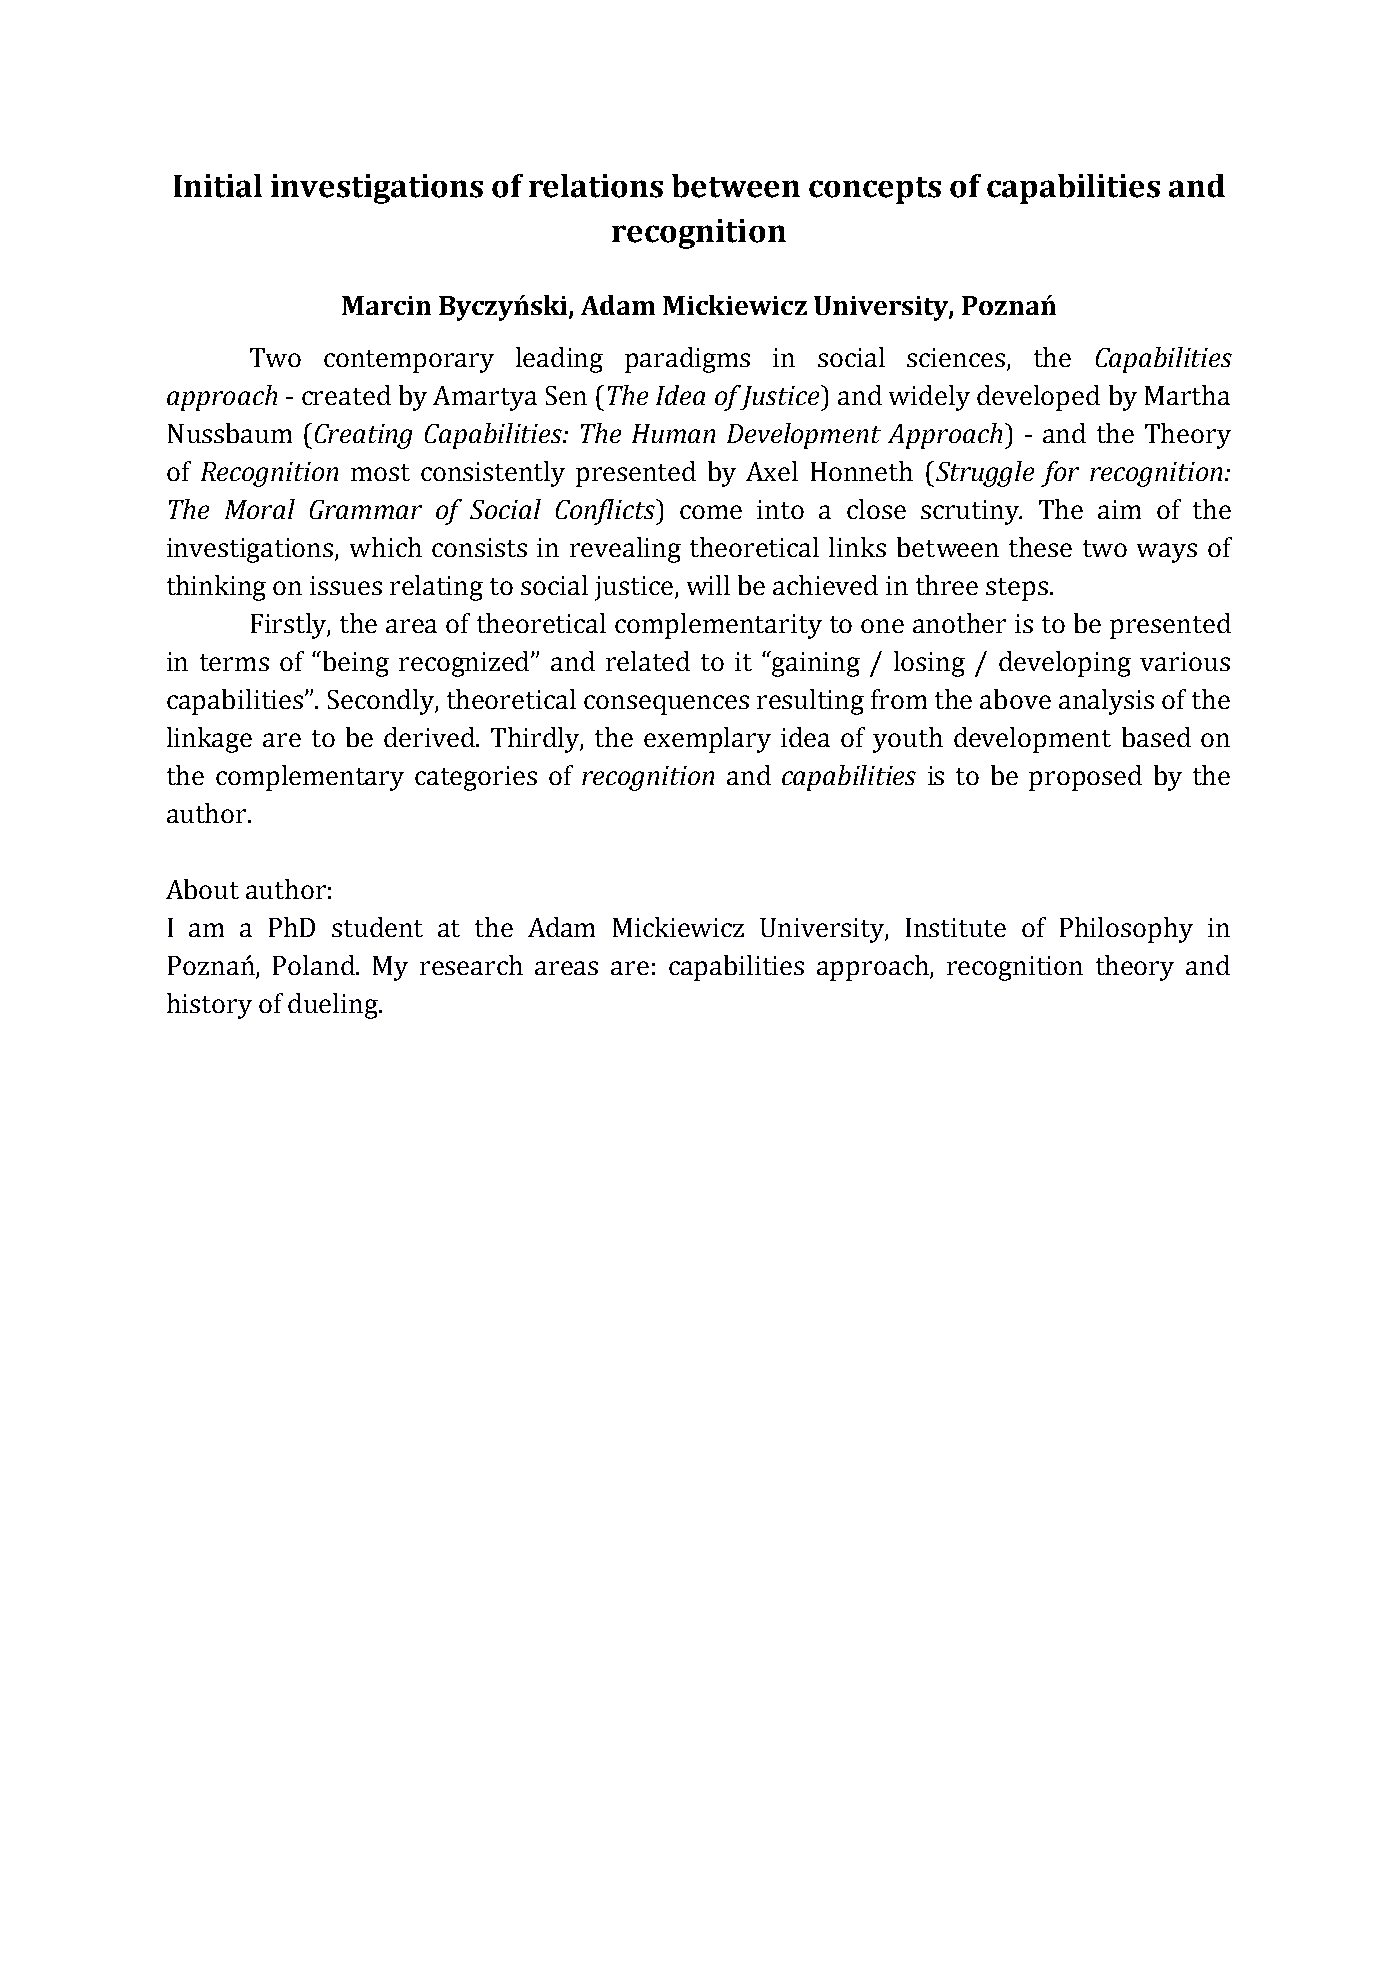 This image has height=1978, width=1398. Describe the element at coordinates (1017, 589) in the image. I see `steps` at that location.
